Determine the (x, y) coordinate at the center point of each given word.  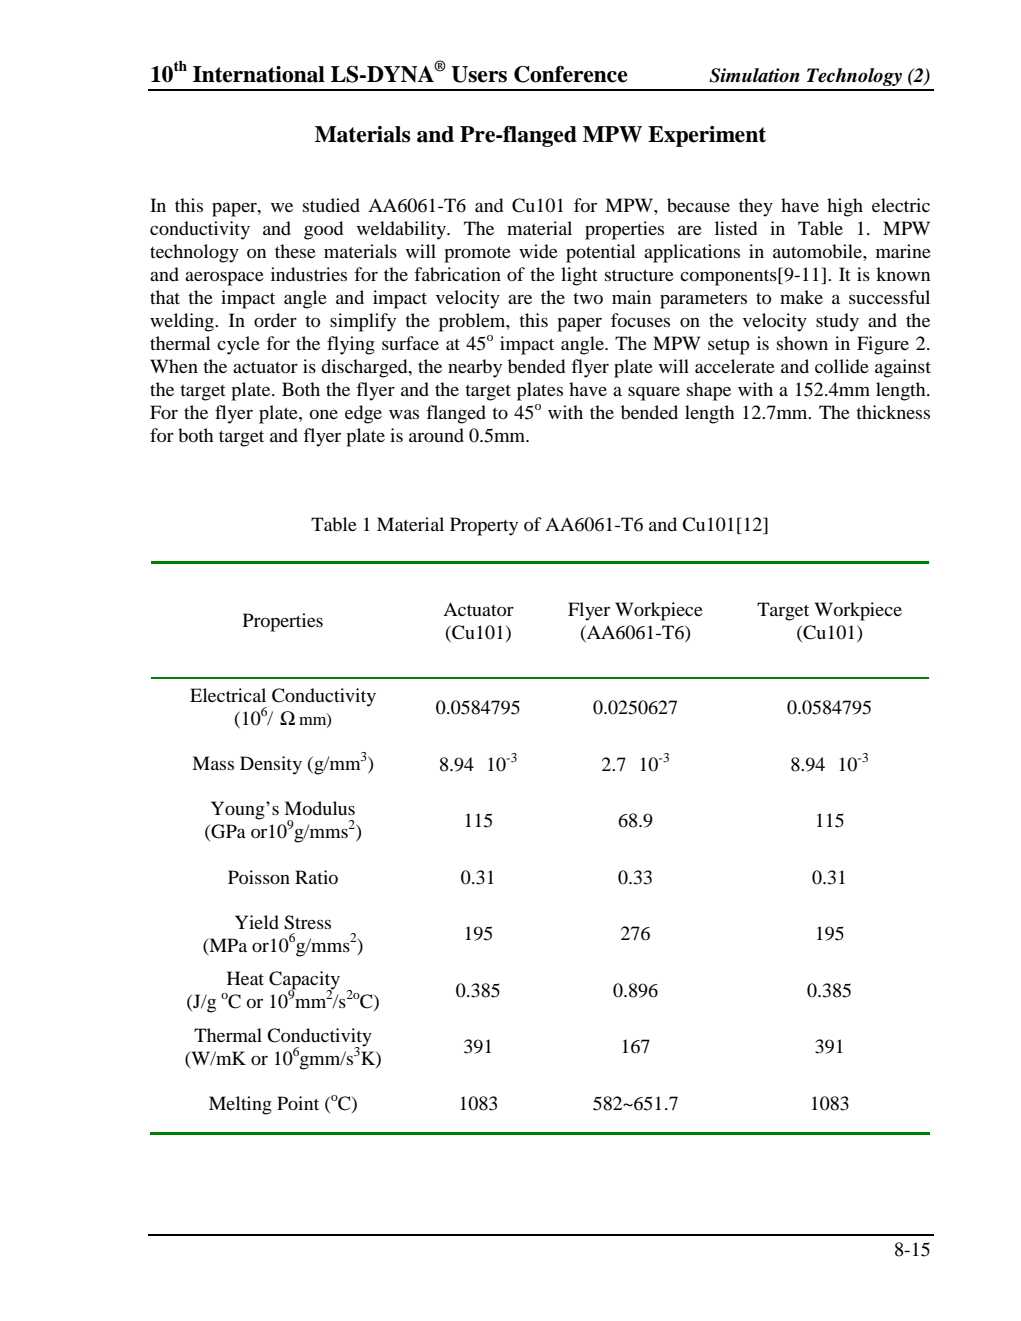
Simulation (754, 75)
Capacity (304, 981)
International (259, 74)
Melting (240, 1105)
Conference (571, 74)
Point (298, 1103)
